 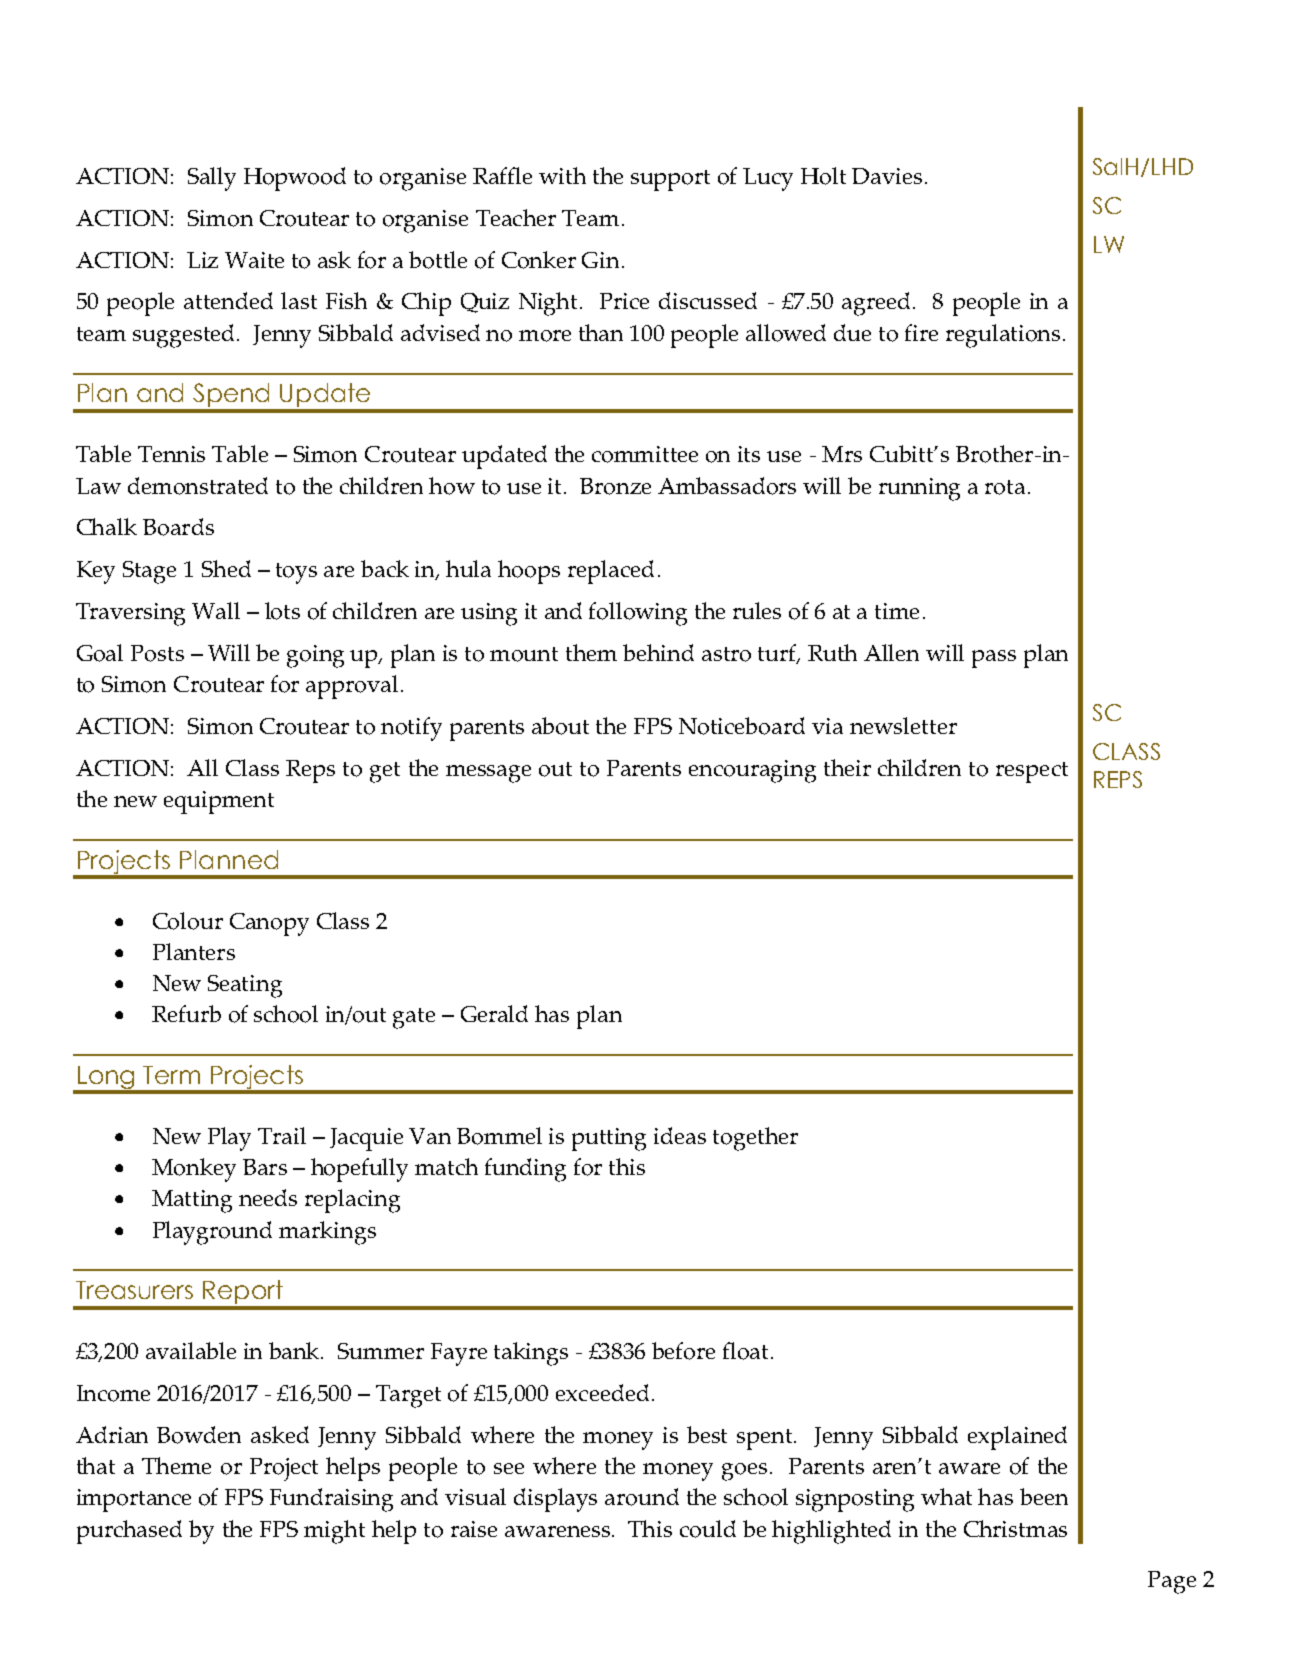 I want to click on Sally, so click(x=212, y=179).
